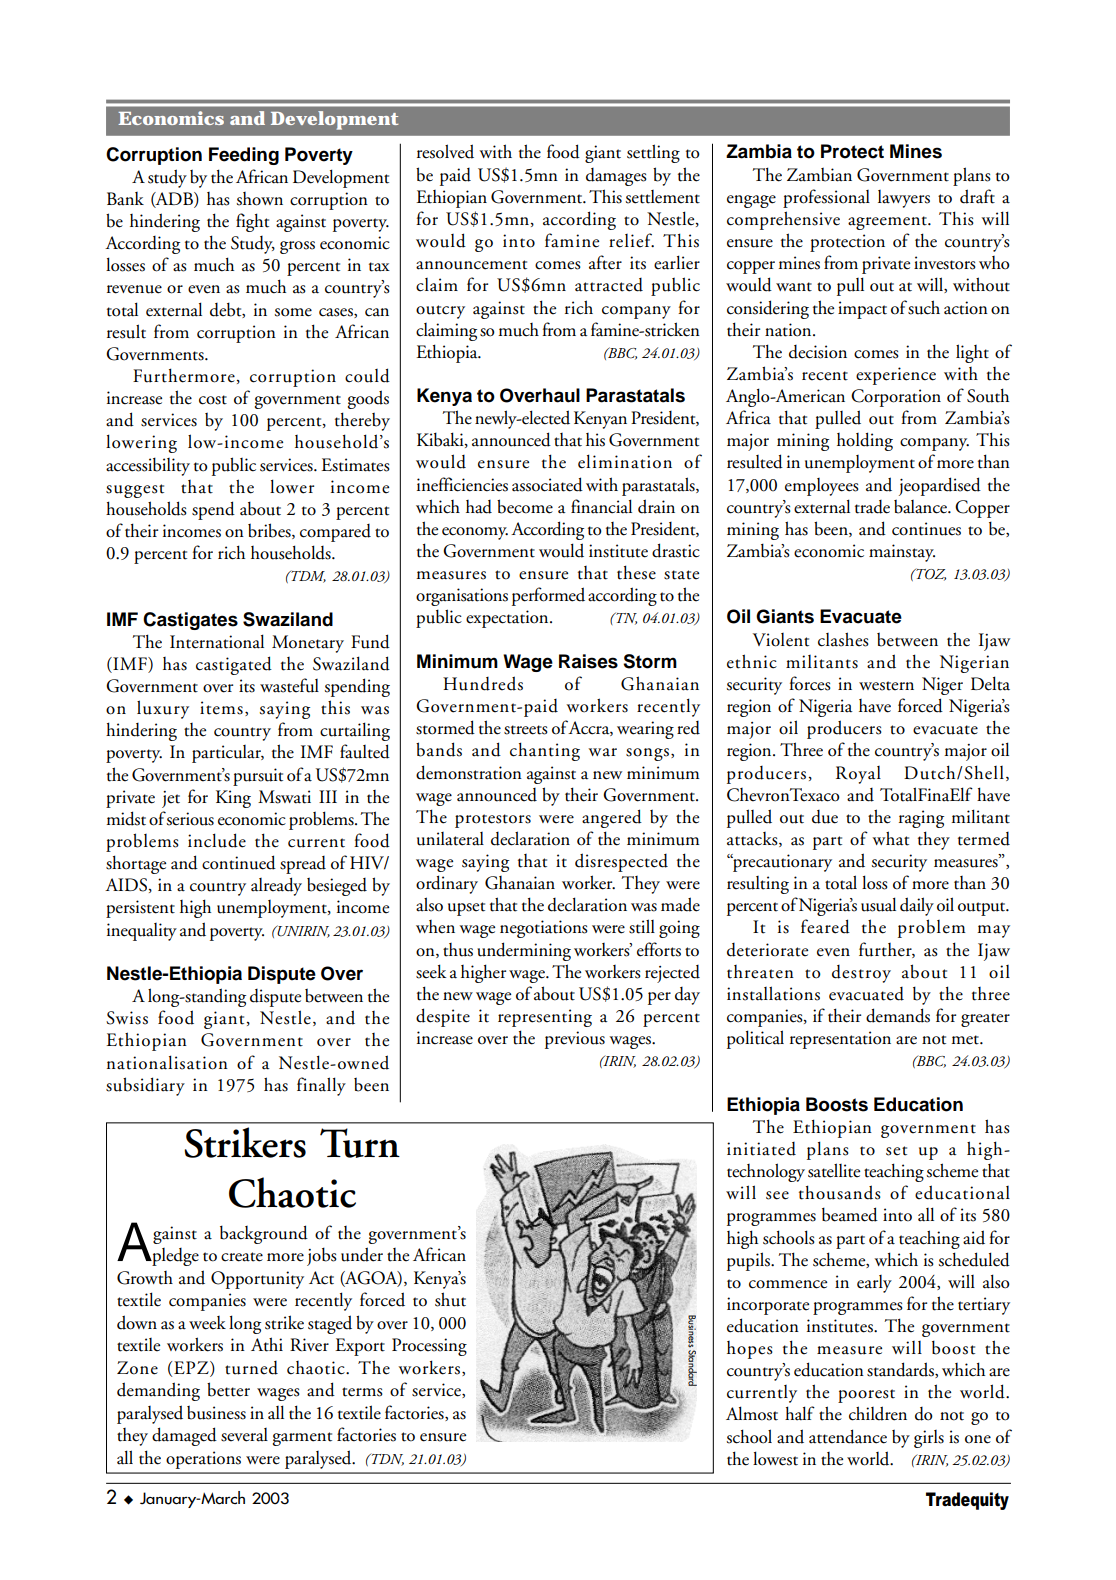  What do you see at coordinates (264, 1234) in the document?
I see `background` at bounding box center [264, 1234].
